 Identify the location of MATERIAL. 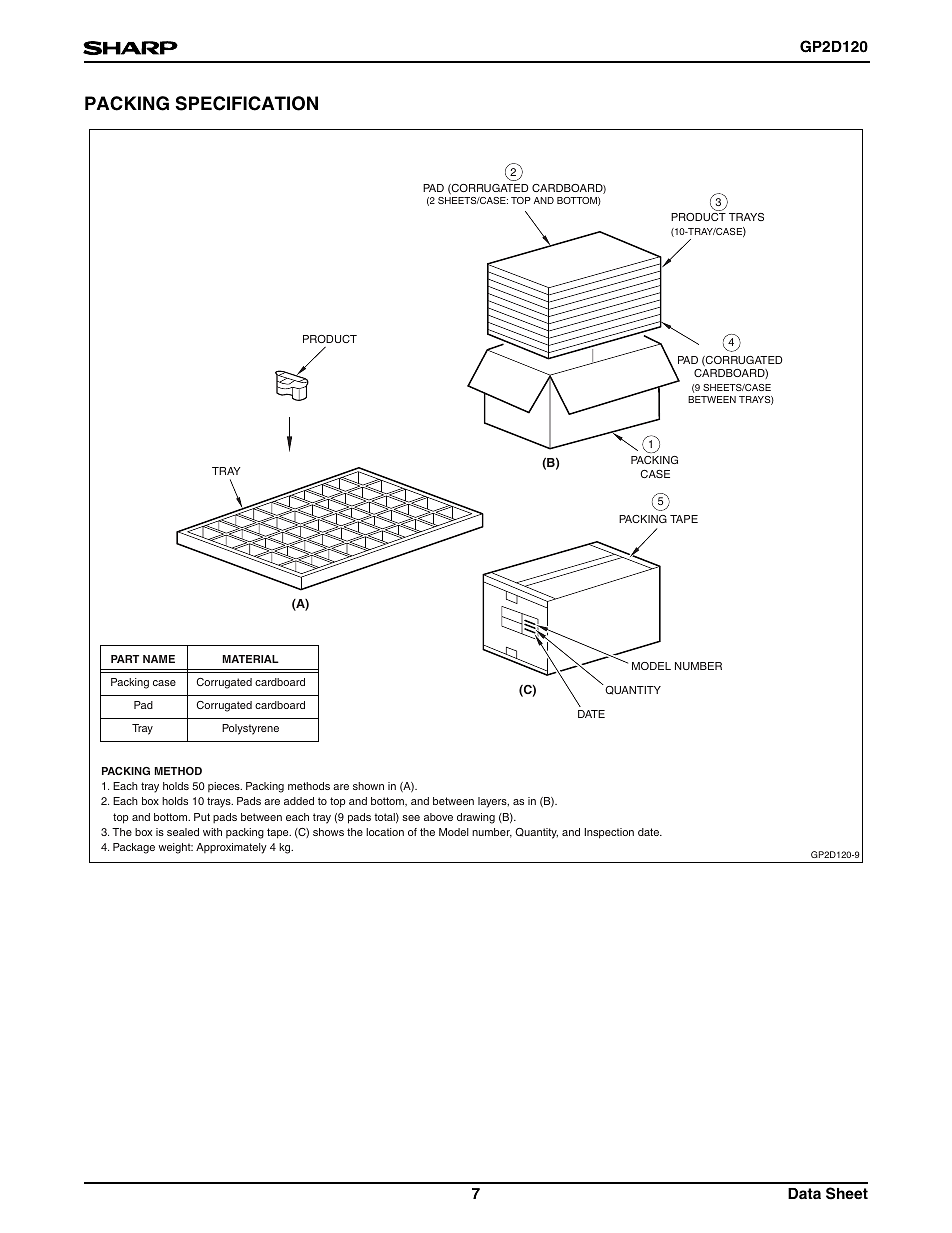
(250, 659).
